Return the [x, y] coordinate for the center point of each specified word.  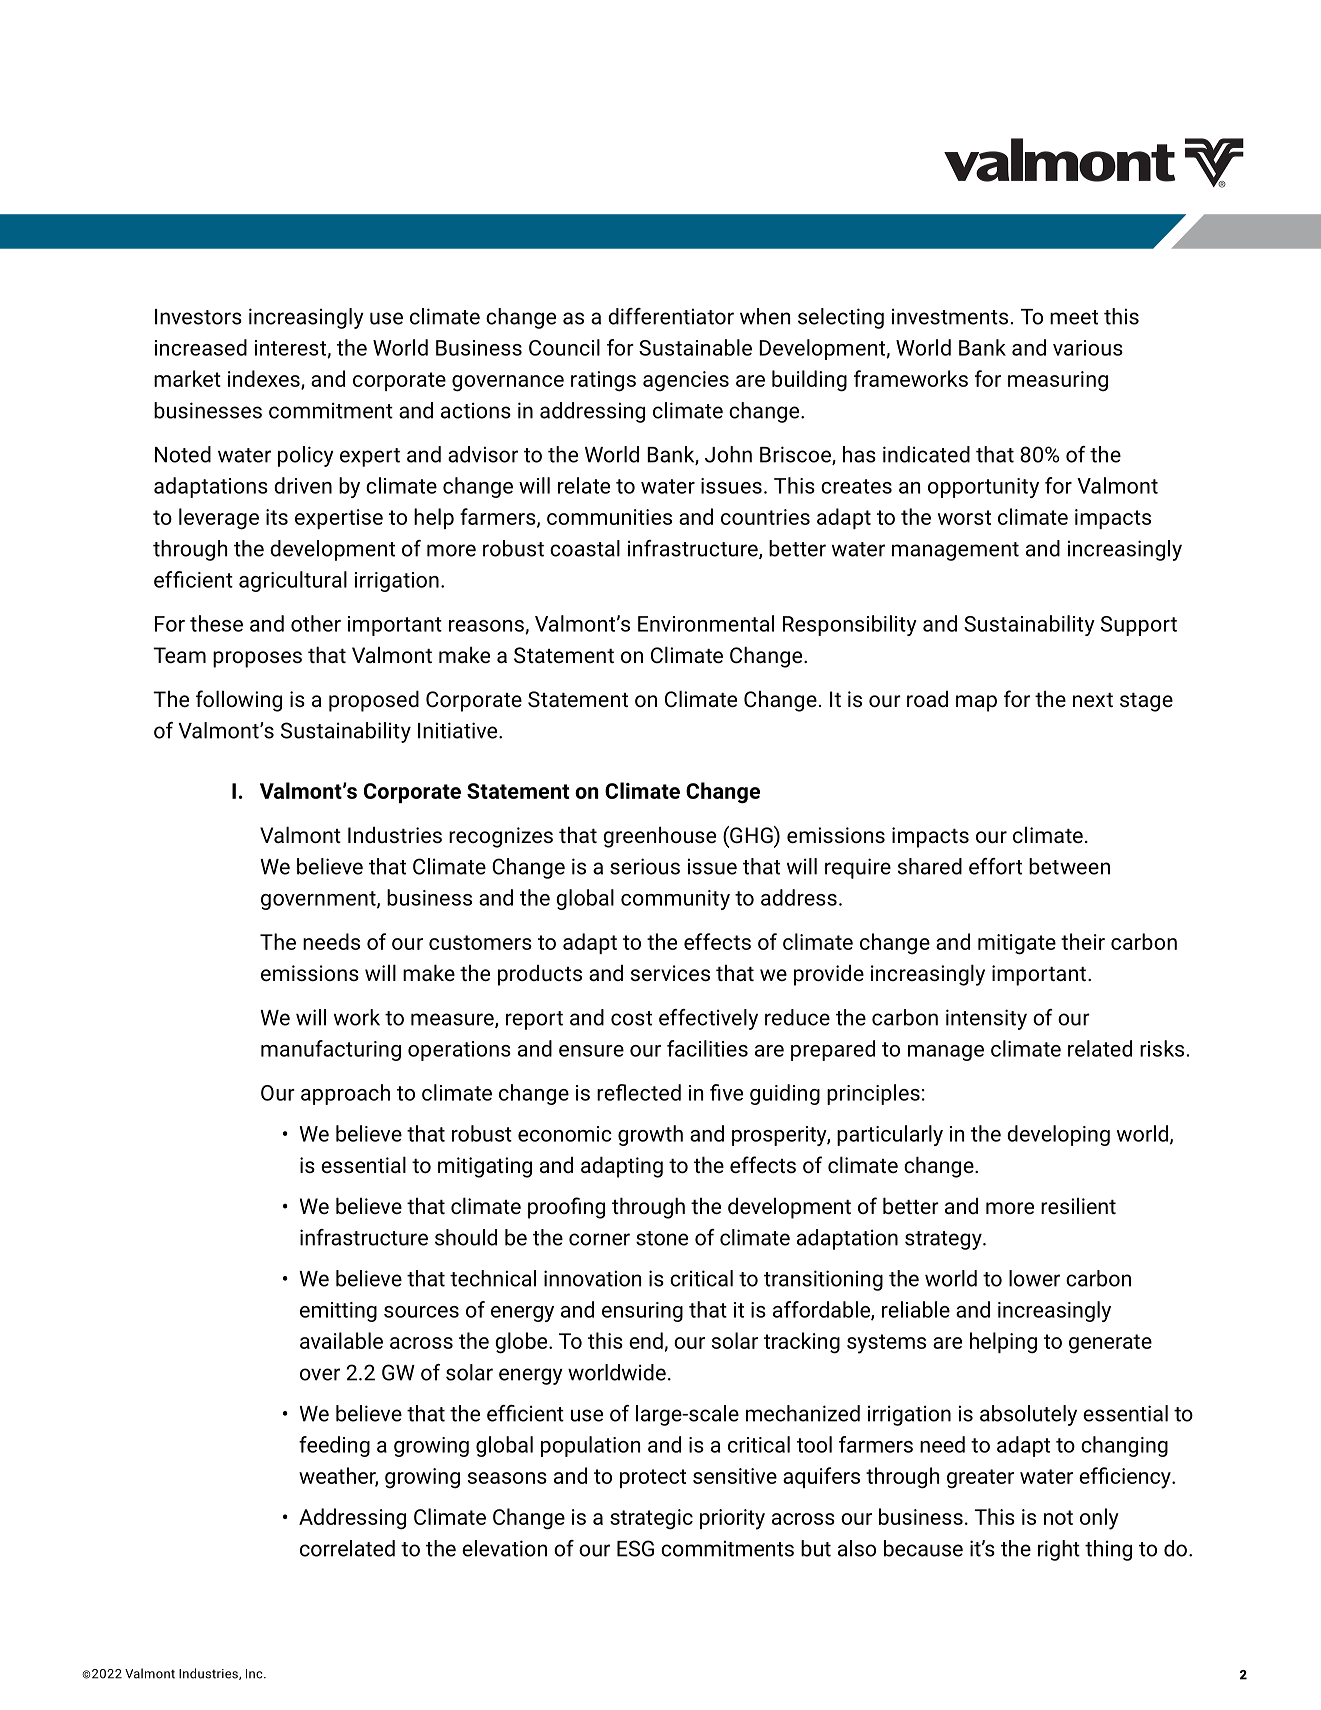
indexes [265, 379]
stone [662, 1238]
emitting [338, 1312]
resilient [1078, 1205]
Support [1139, 626]
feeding [334, 1446]
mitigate [1017, 944]
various [1088, 348]
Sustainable [695, 347]
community [675, 900]
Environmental [706, 623]
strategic [651, 1519]
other [316, 623]
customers [480, 942]
